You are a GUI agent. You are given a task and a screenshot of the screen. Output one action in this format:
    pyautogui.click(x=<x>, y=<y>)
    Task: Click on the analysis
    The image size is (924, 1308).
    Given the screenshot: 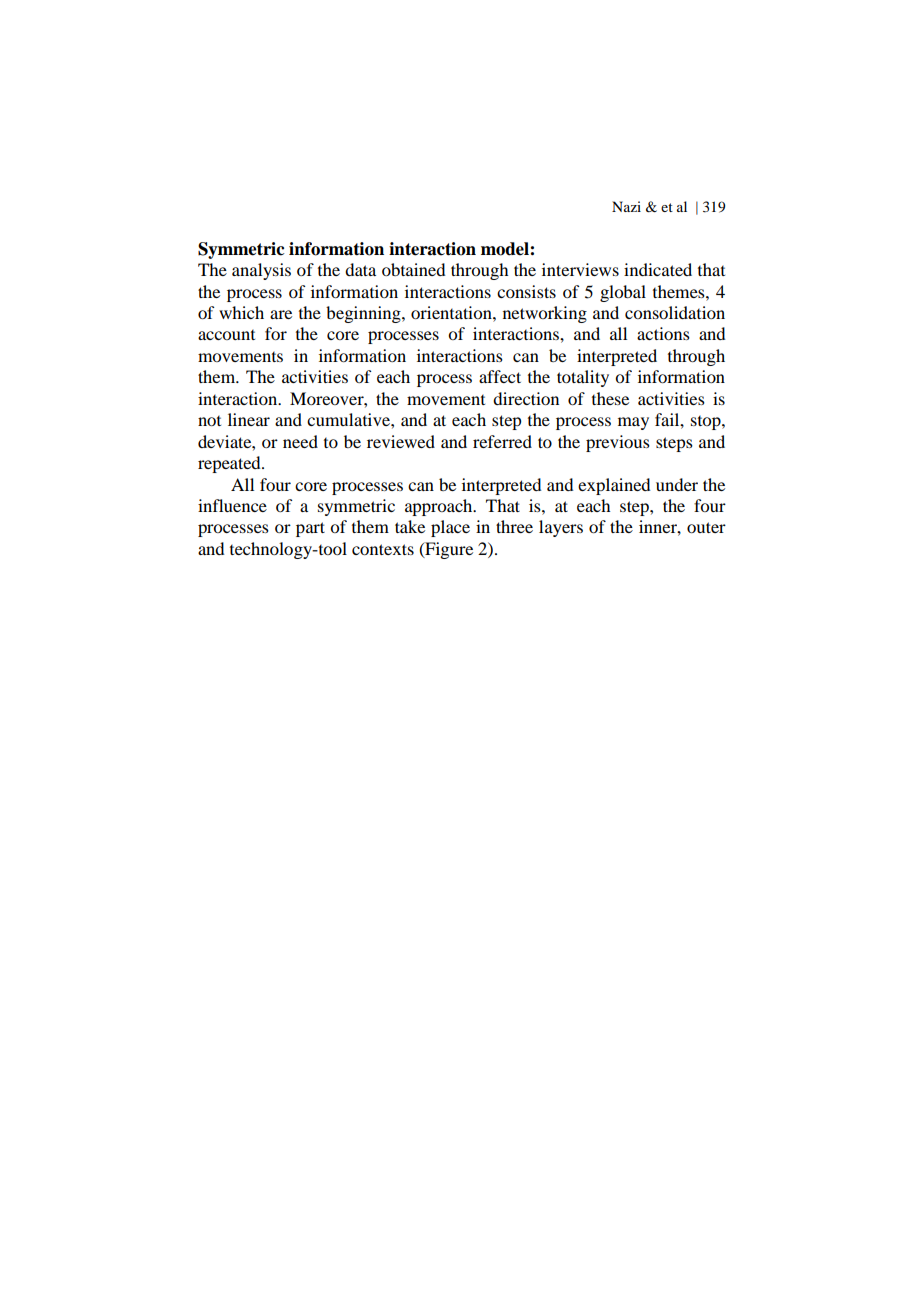 What is the action you would take?
    pyautogui.click(x=261, y=271)
